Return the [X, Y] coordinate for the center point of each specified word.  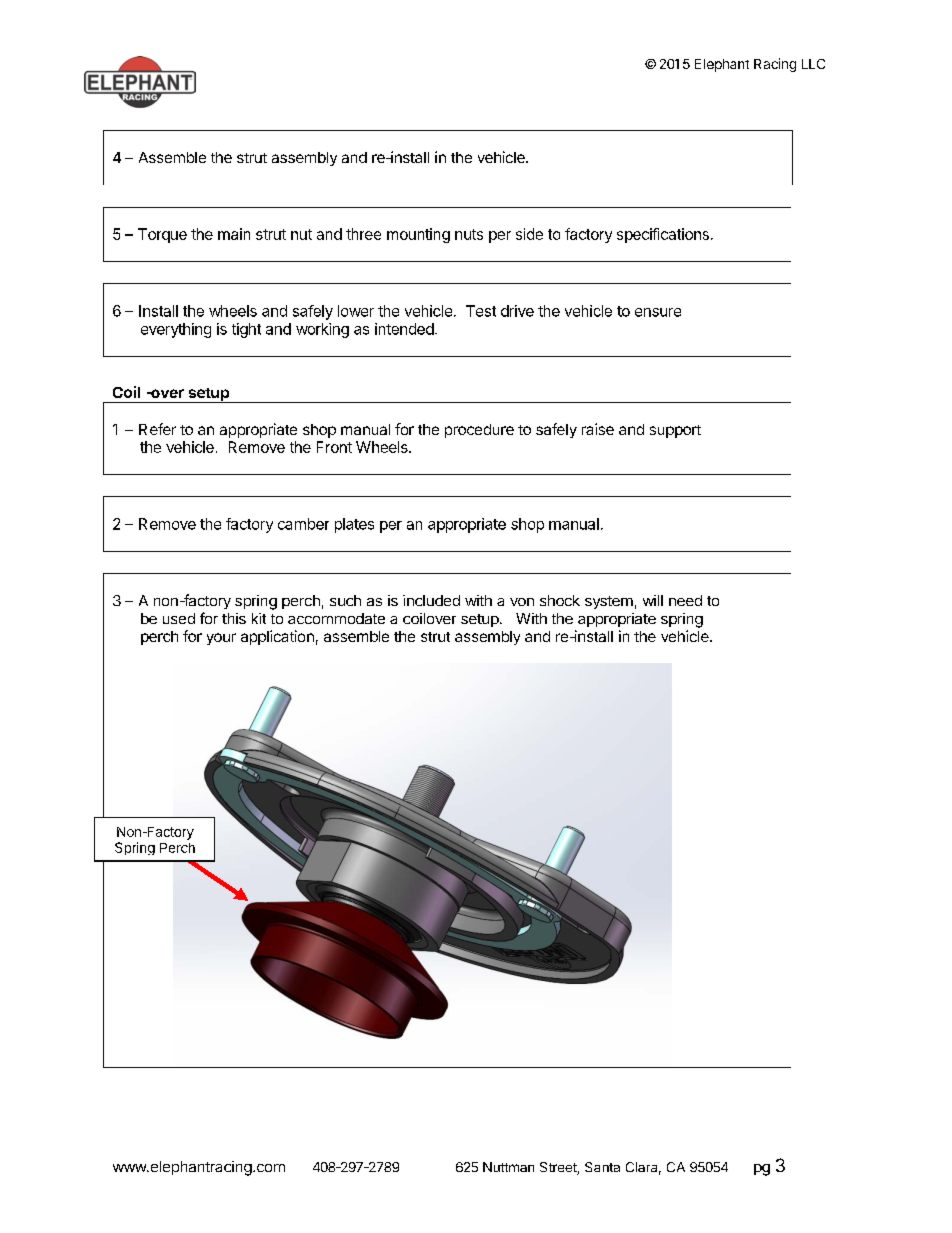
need [685, 600]
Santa [602, 1167]
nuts [469, 234]
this [234, 618]
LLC [813, 64]
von [522, 602]
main [234, 234]
